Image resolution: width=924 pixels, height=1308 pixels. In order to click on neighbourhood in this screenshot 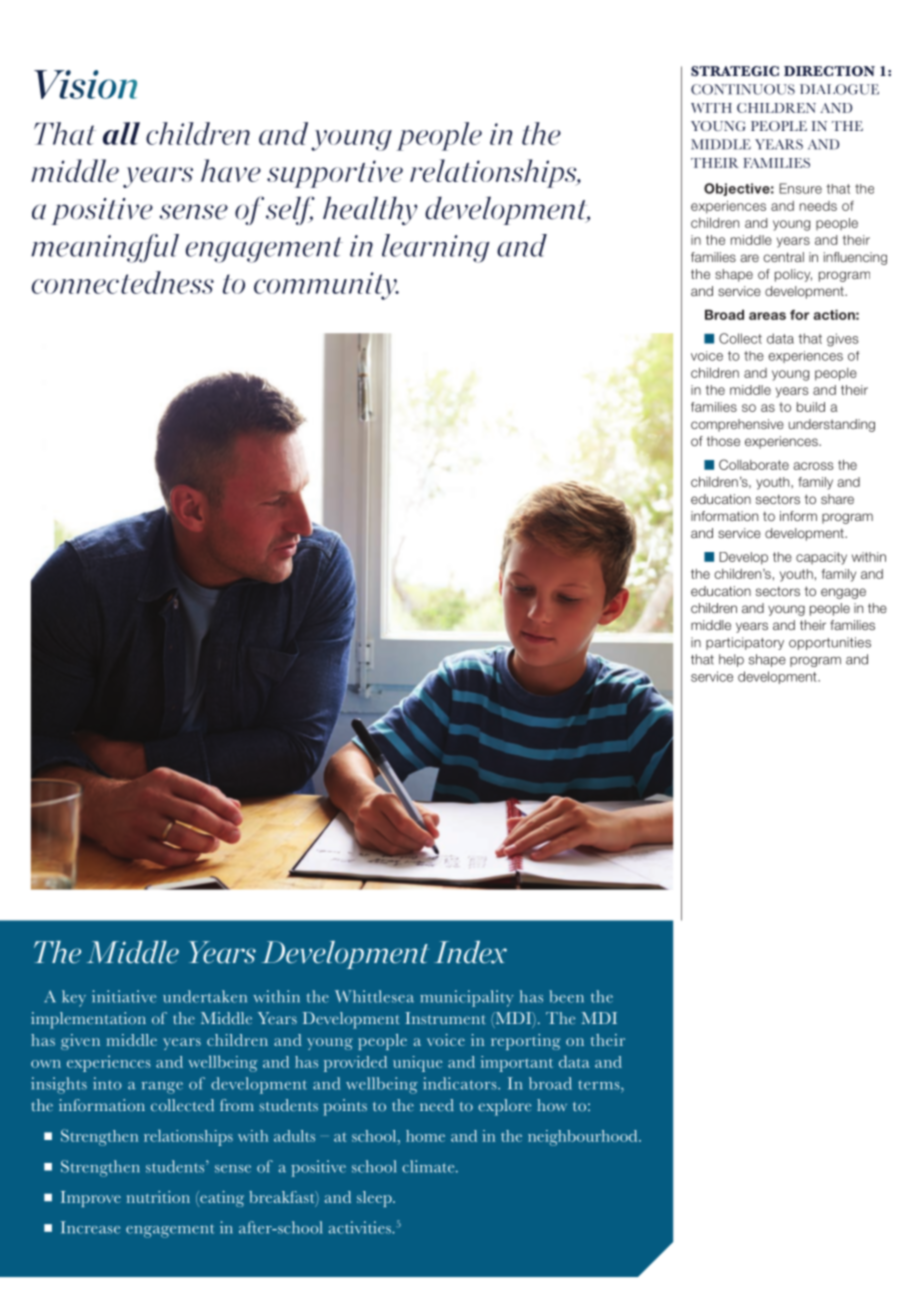, I will do `click(584, 1138)`.
